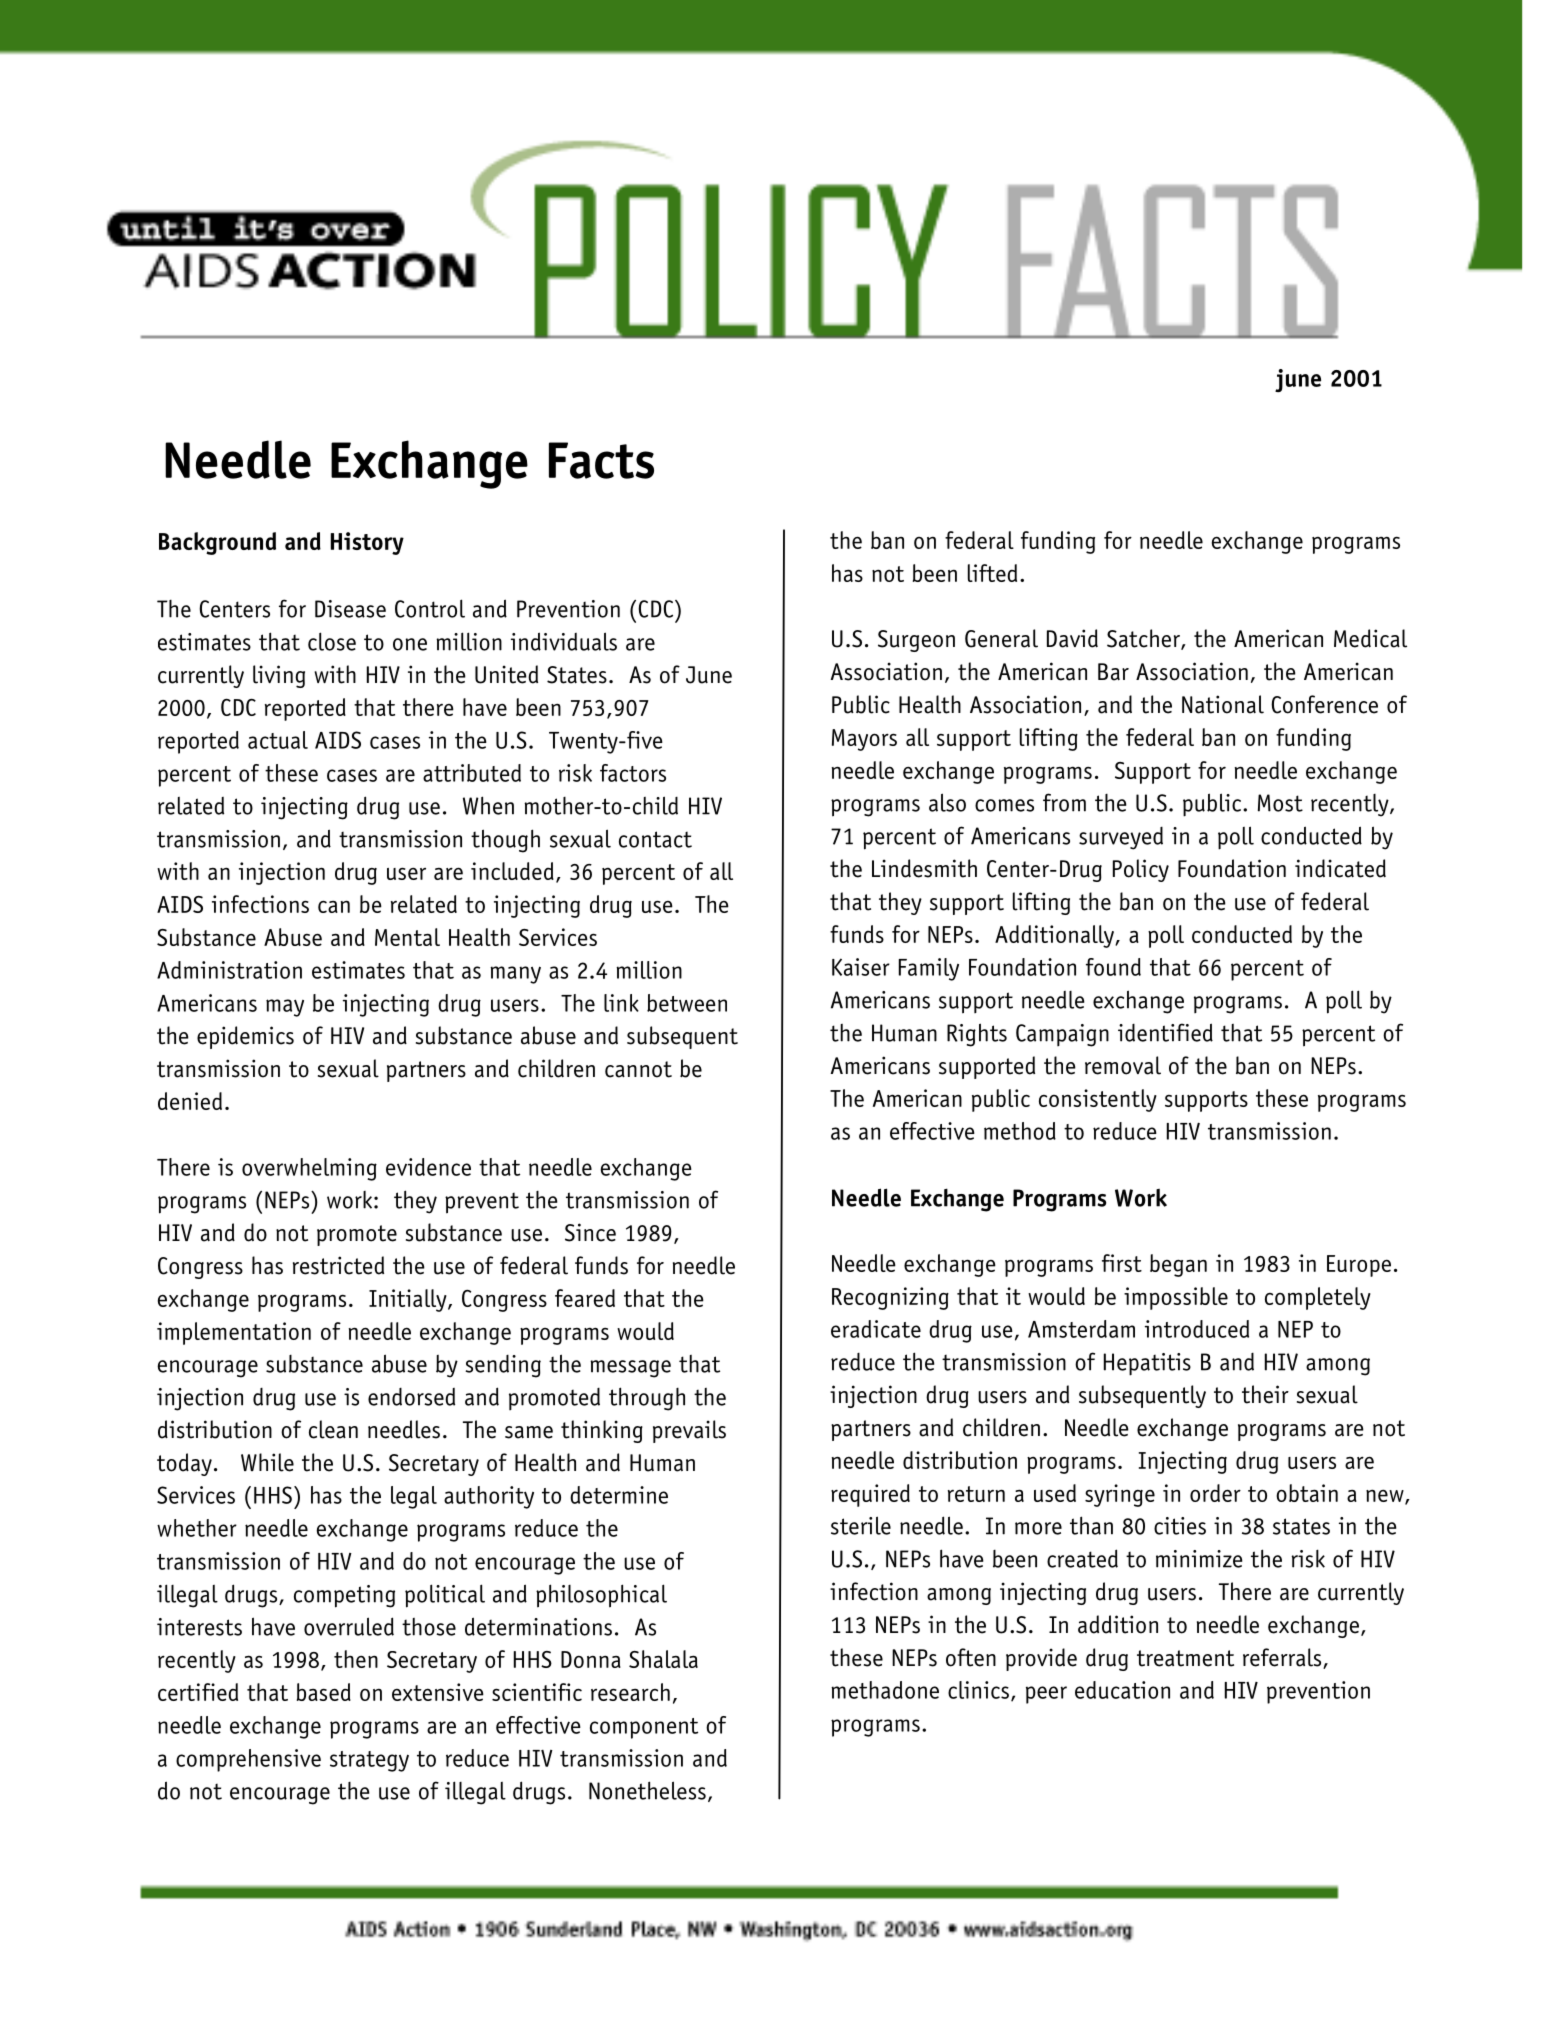  What do you see at coordinates (644, 1728) in the screenshot?
I see `component` at bounding box center [644, 1728].
